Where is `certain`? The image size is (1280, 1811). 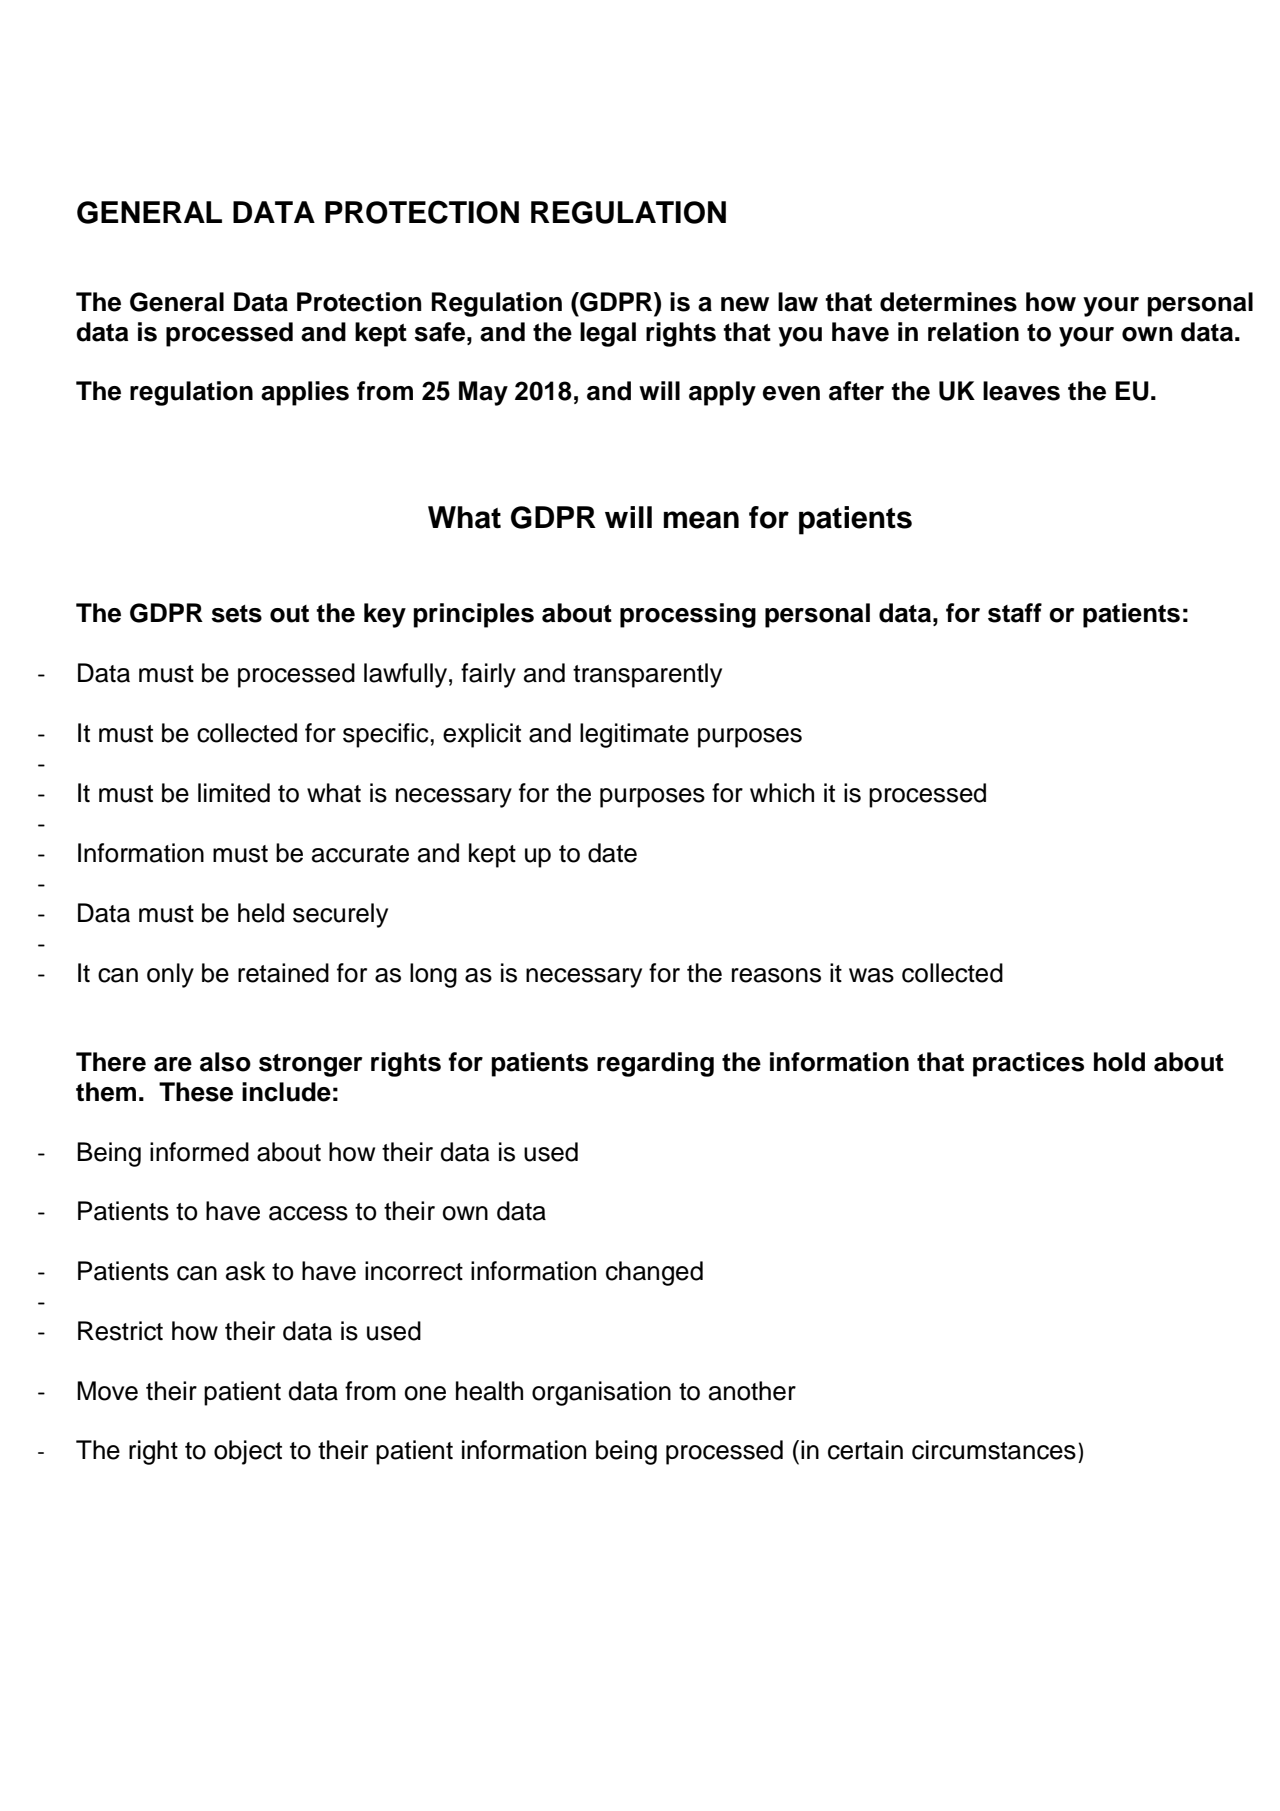
certain is located at coordinates (865, 1450).
